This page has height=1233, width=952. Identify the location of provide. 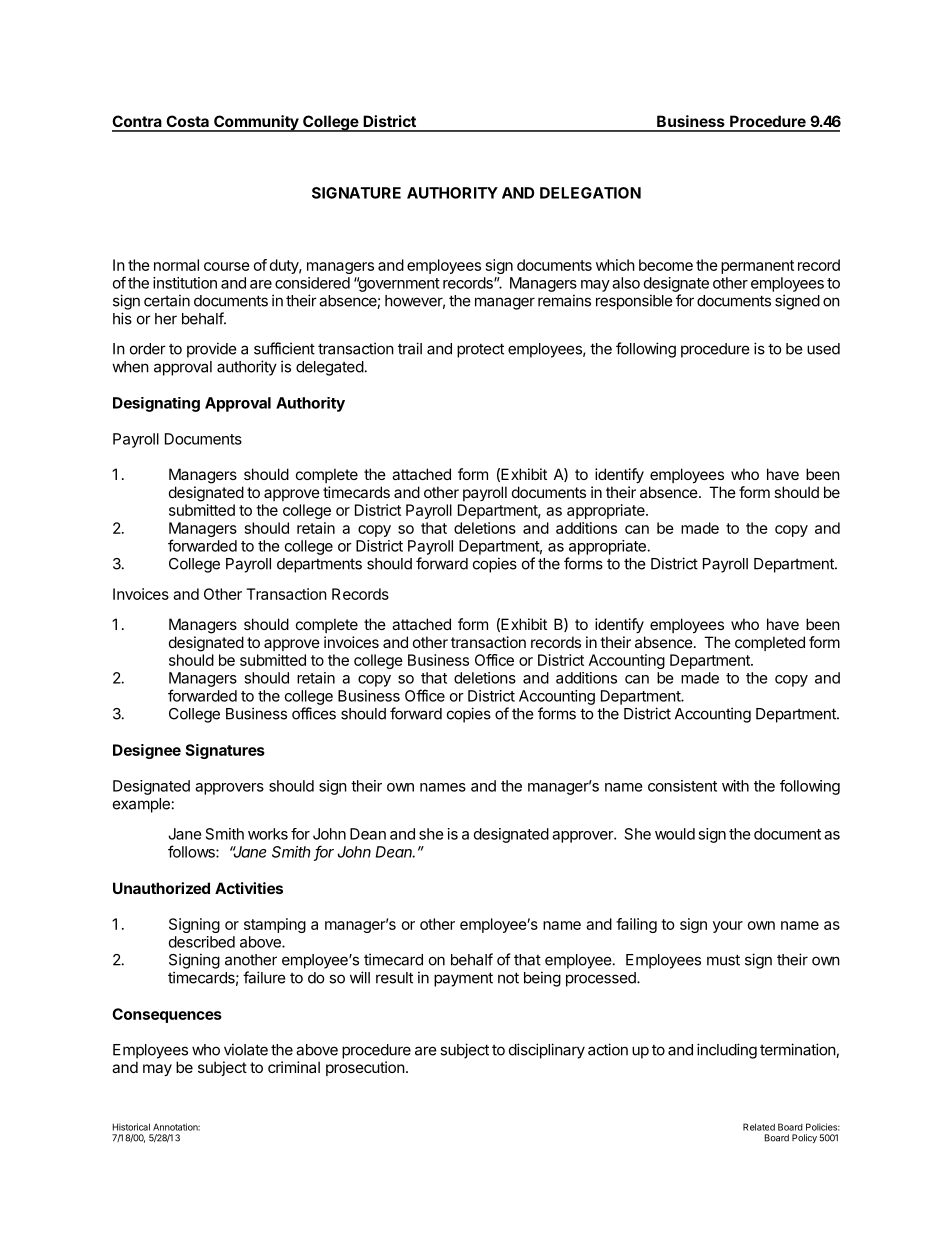
(212, 350).
